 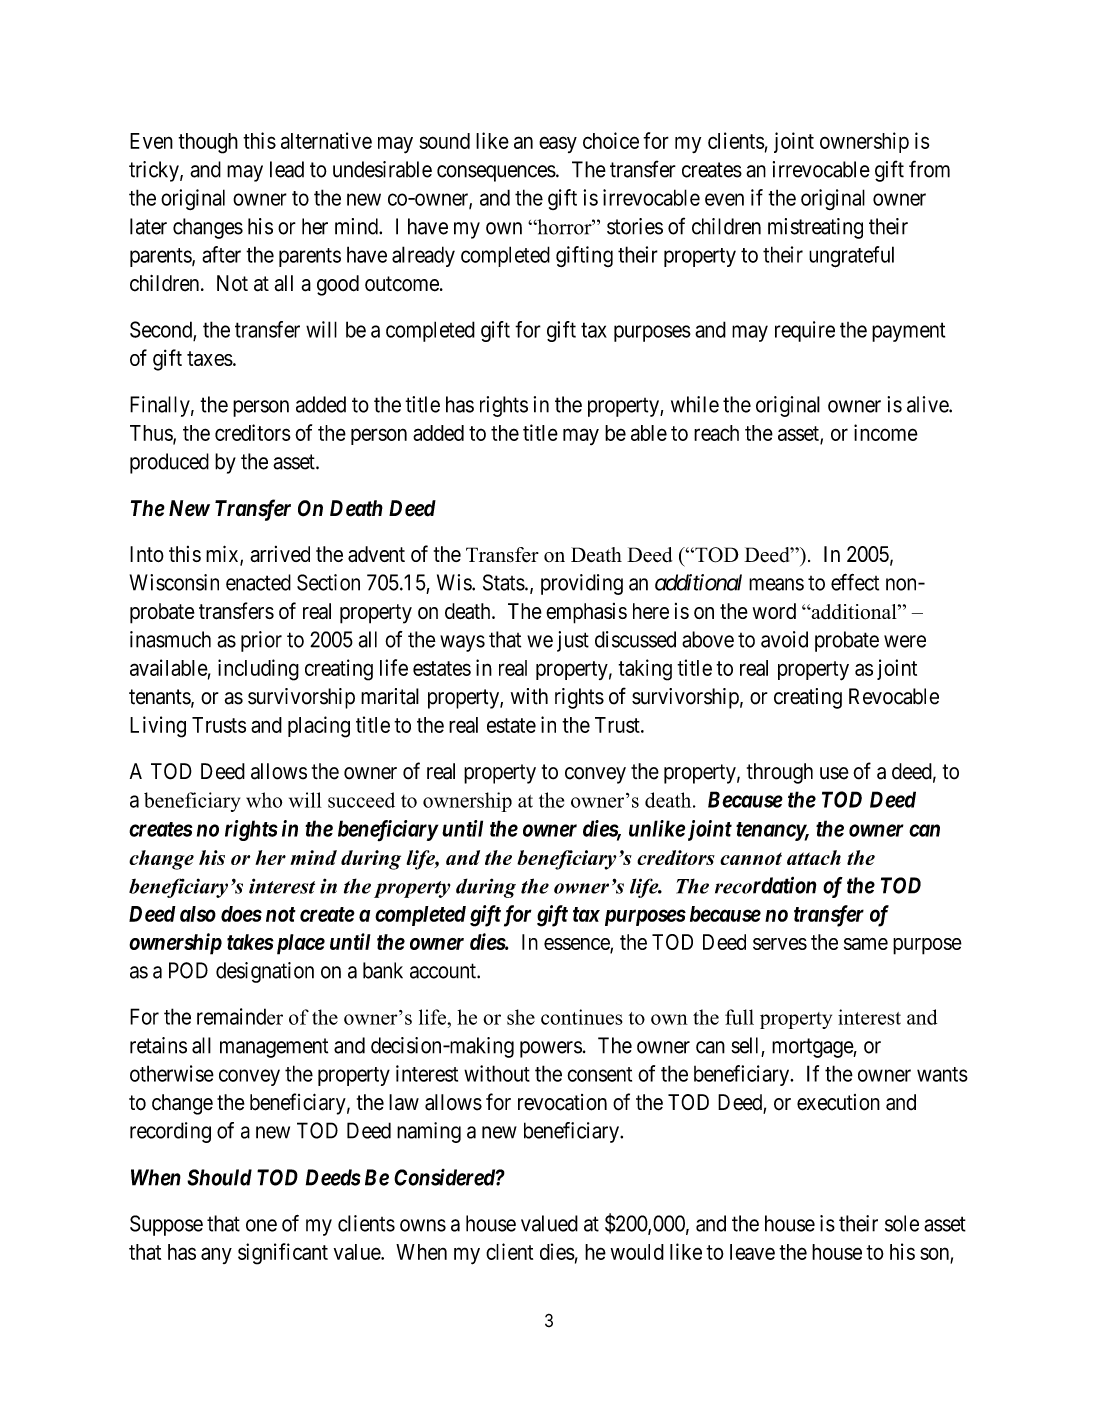 What do you see at coordinates (558, 144) in the screenshot?
I see `easy` at bounding box center [558, 144].
